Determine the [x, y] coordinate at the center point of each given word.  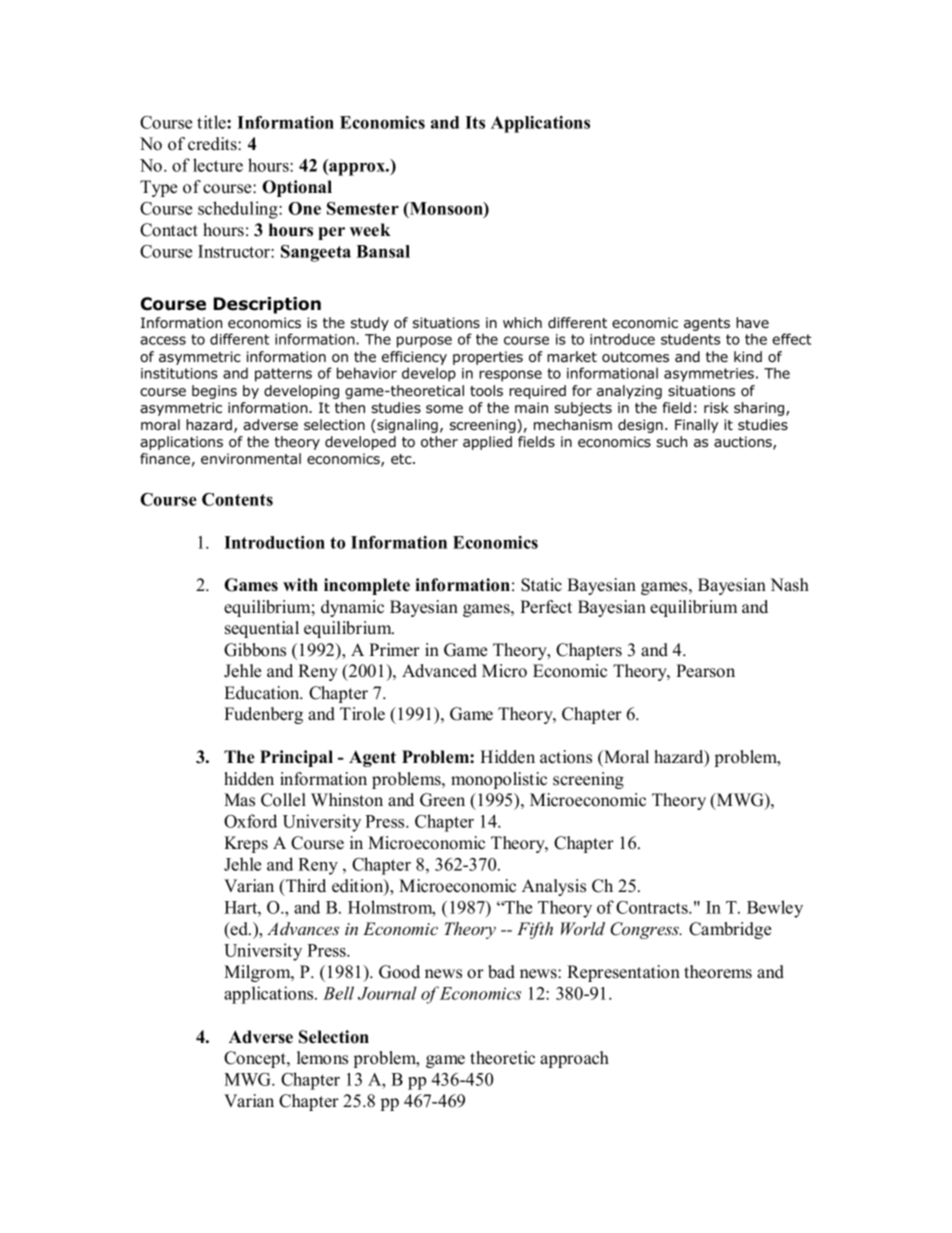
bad [501, 972]
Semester [363, 208]
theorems [718, 972]
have [752, 323]
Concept [256, 1059]
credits [213, 144]
